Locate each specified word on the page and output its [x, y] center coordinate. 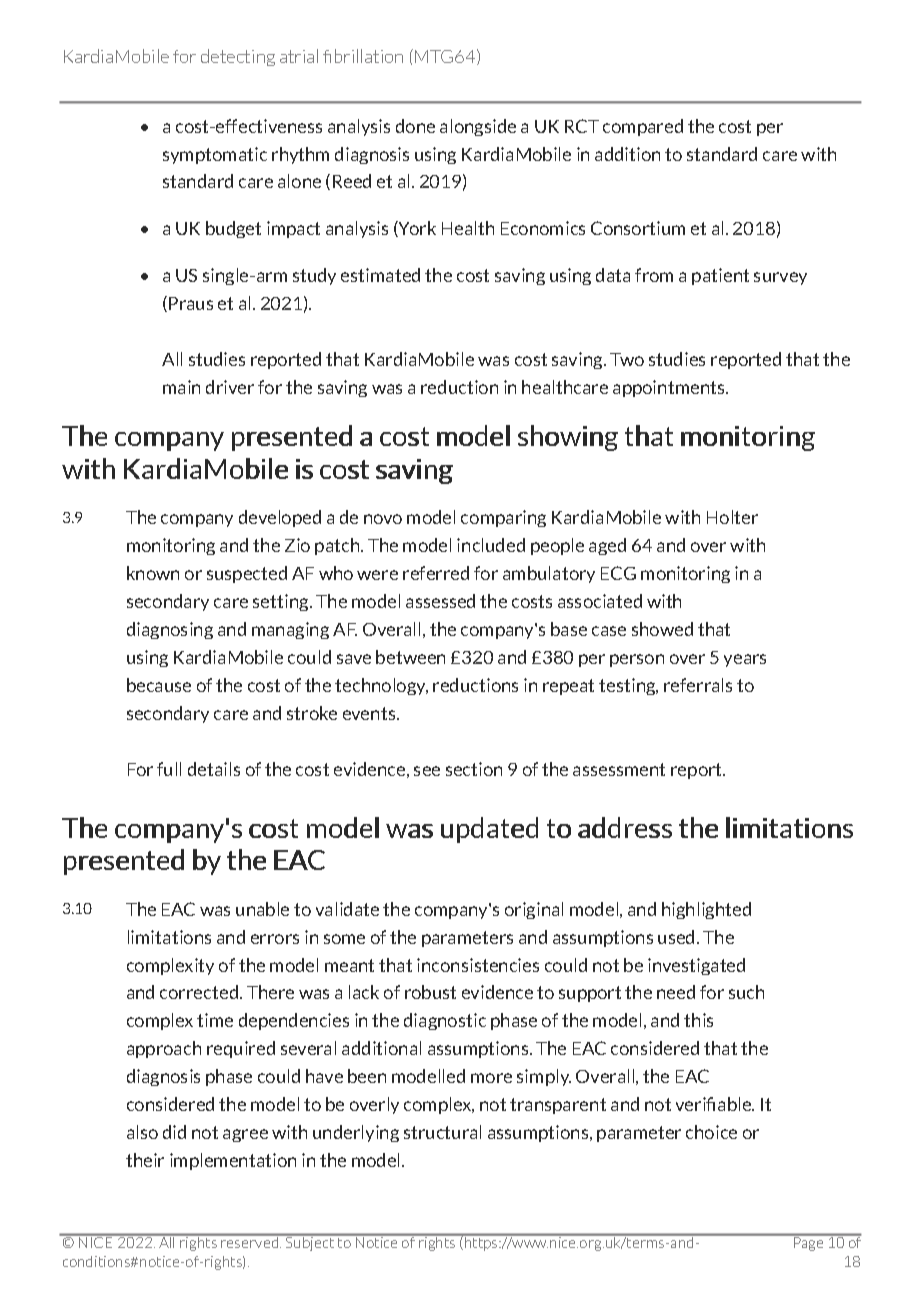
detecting [238, 57]
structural [442, 1132]
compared [643, 127]
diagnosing [170, 630]
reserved [250, 1241]
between [410, 657]
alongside [478, 127]
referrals [698, 685]
